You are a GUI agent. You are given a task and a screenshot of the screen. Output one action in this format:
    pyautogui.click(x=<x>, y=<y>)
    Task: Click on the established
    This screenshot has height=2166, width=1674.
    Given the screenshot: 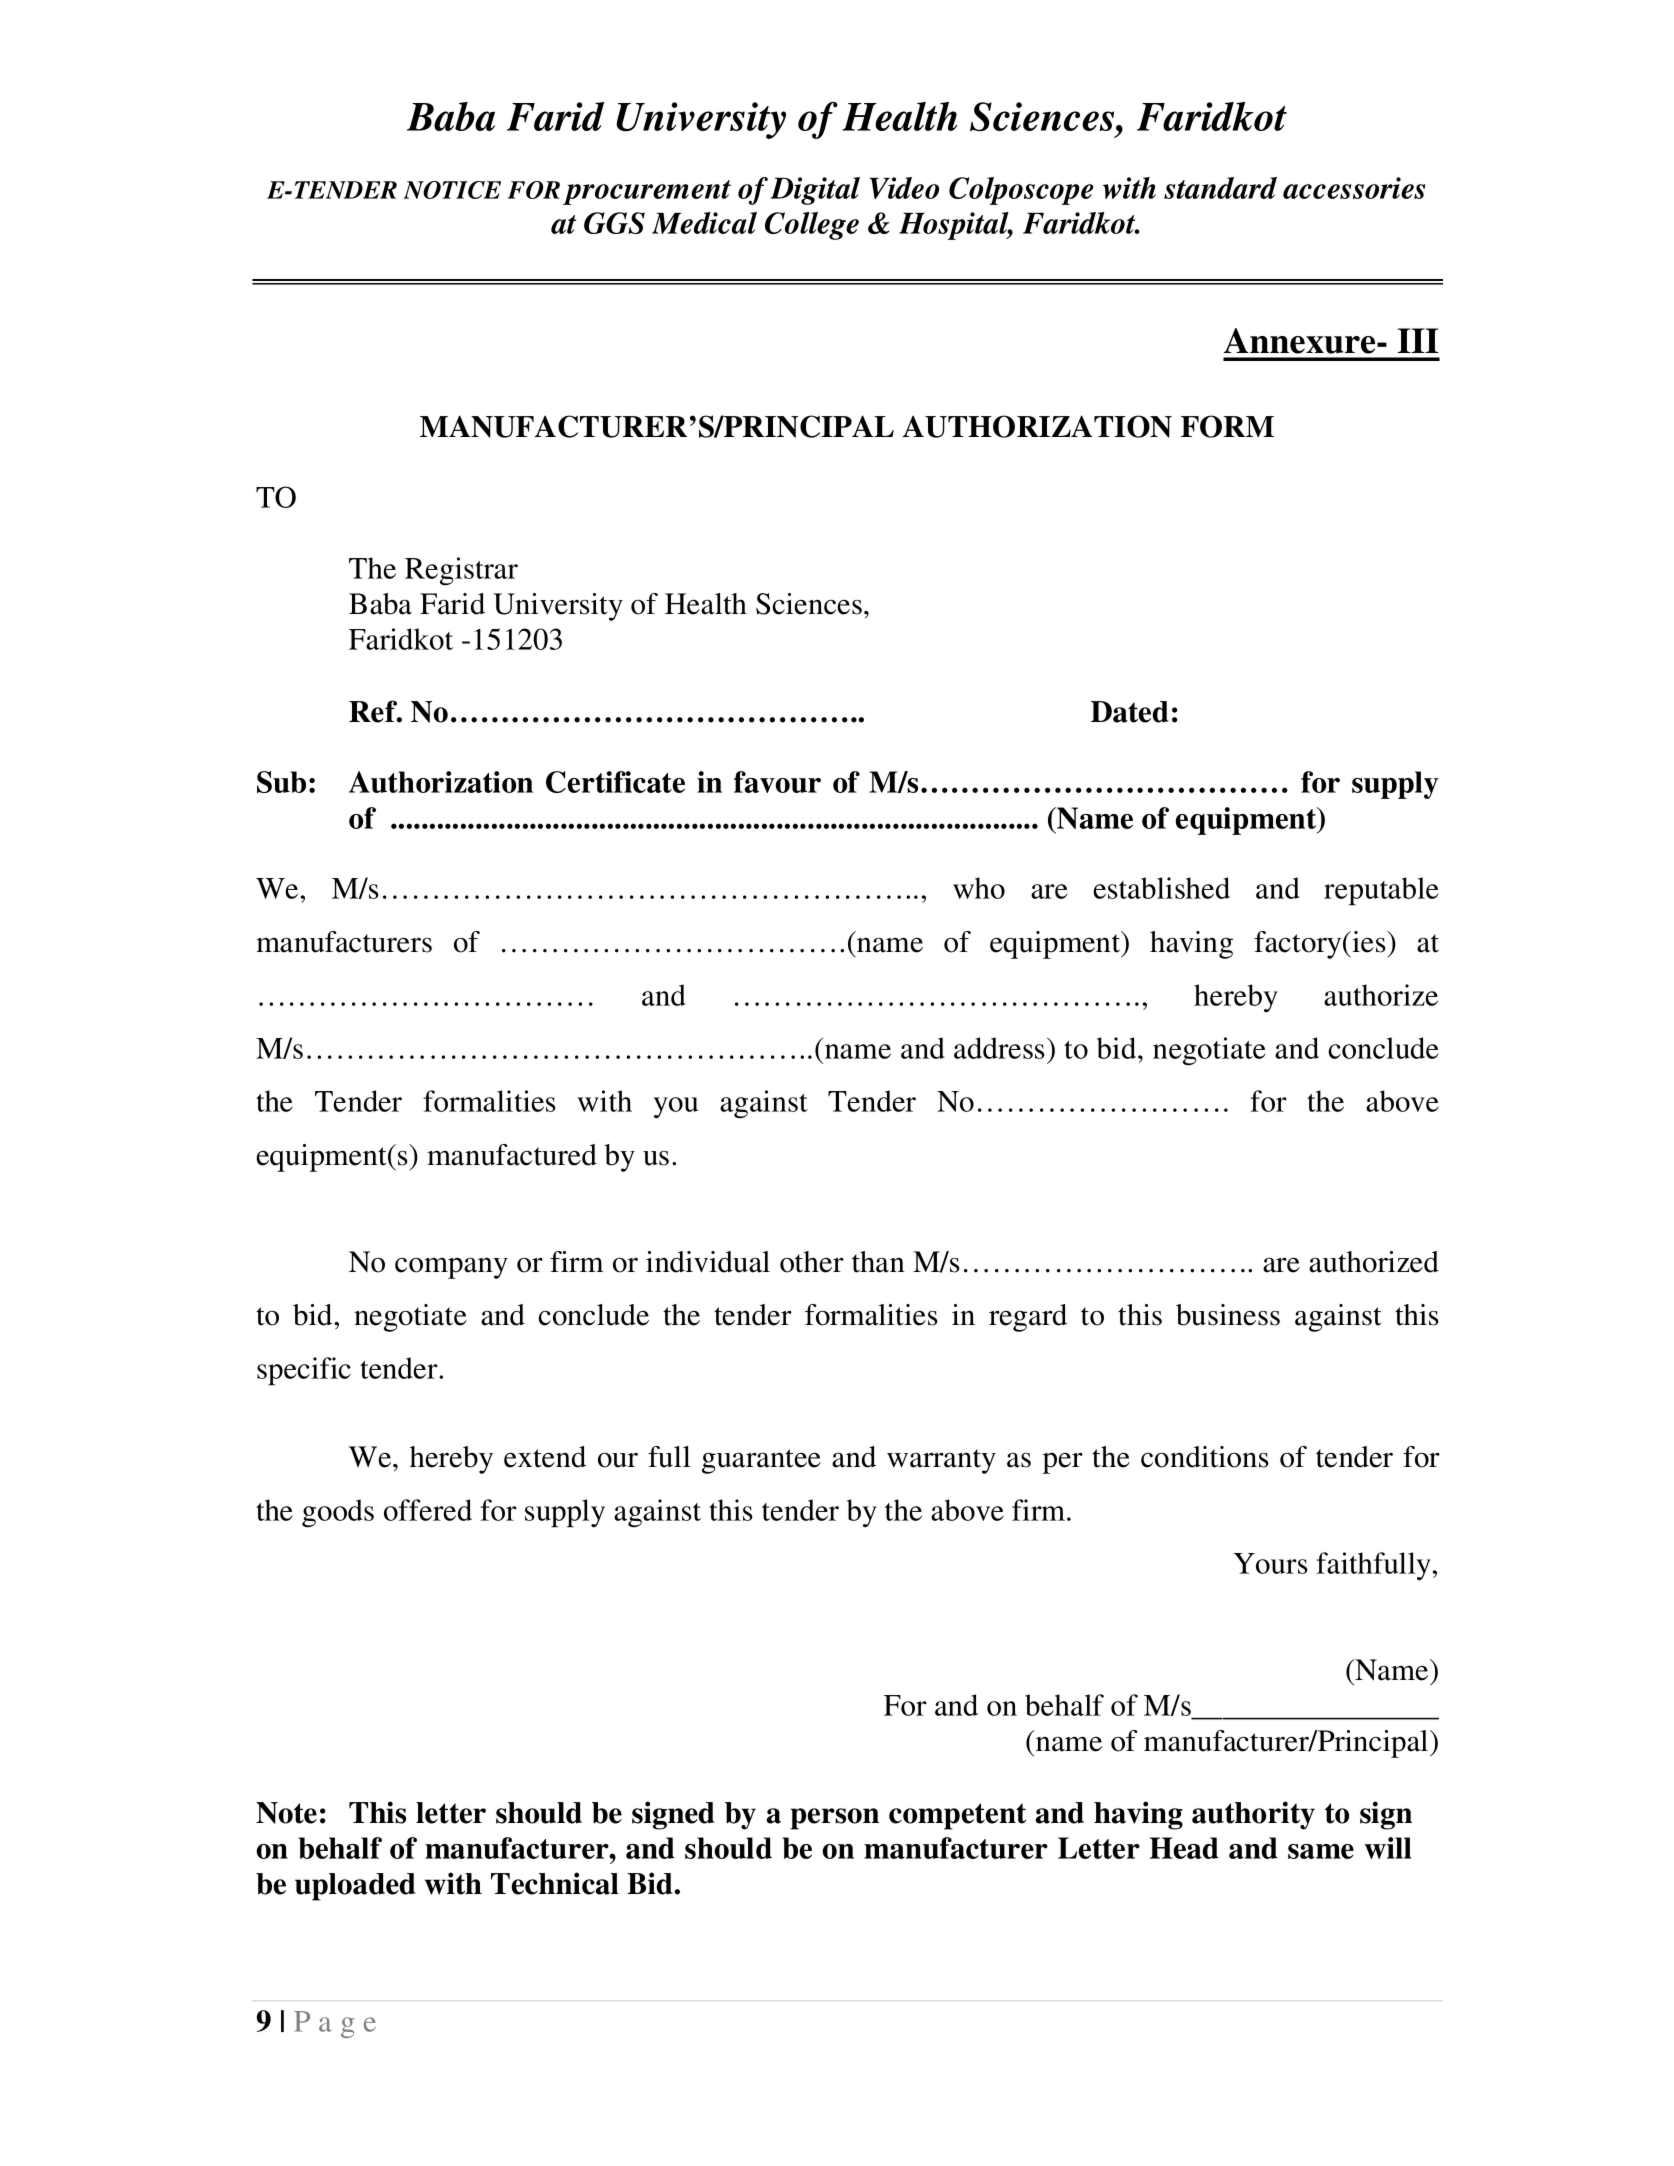 What is the action you would take?
    pyautogui.click(x=1161, y=888)
